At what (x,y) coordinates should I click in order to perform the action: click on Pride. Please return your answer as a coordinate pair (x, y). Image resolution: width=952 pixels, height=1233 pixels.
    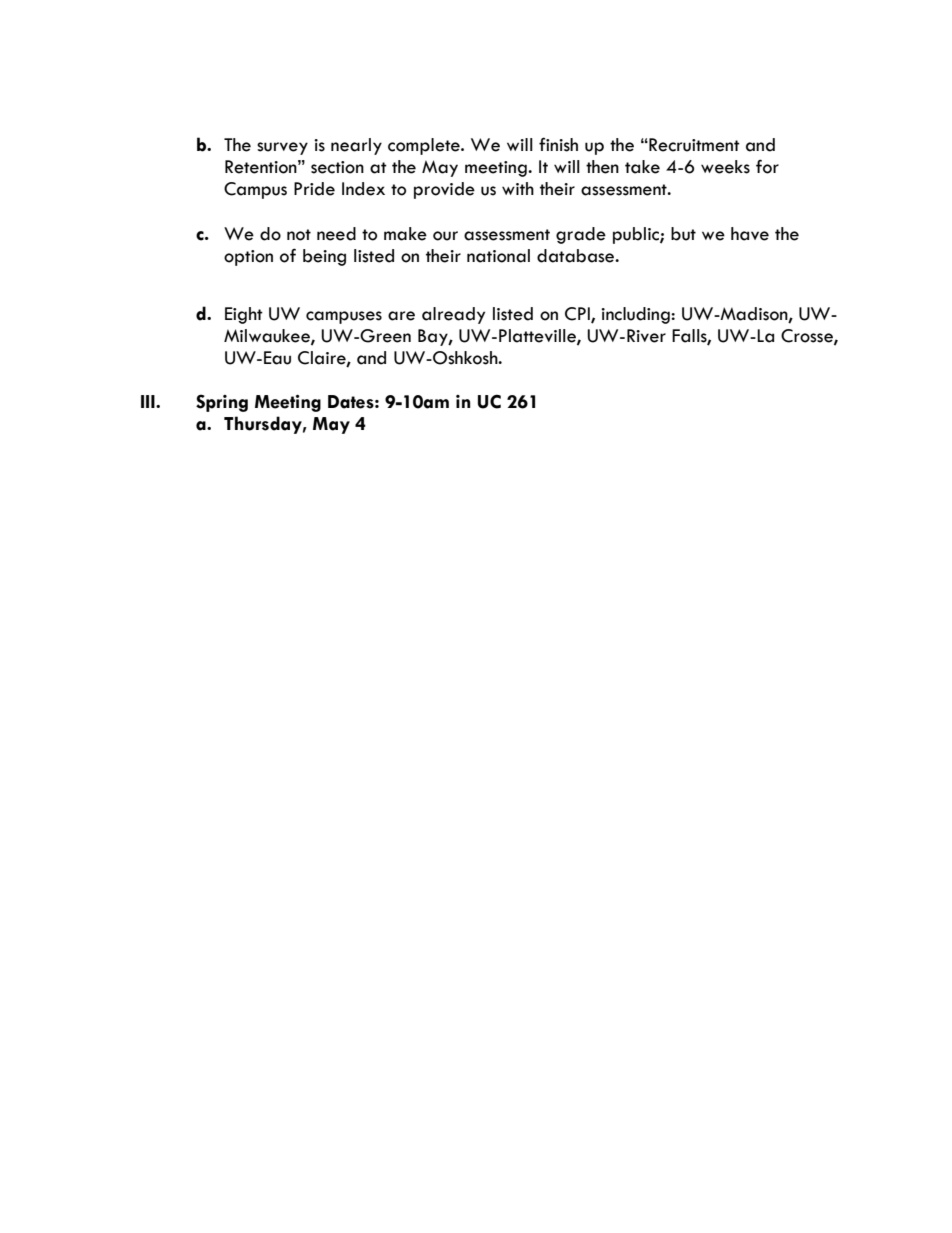
    Looking at the image, I should click on (314, 189).
